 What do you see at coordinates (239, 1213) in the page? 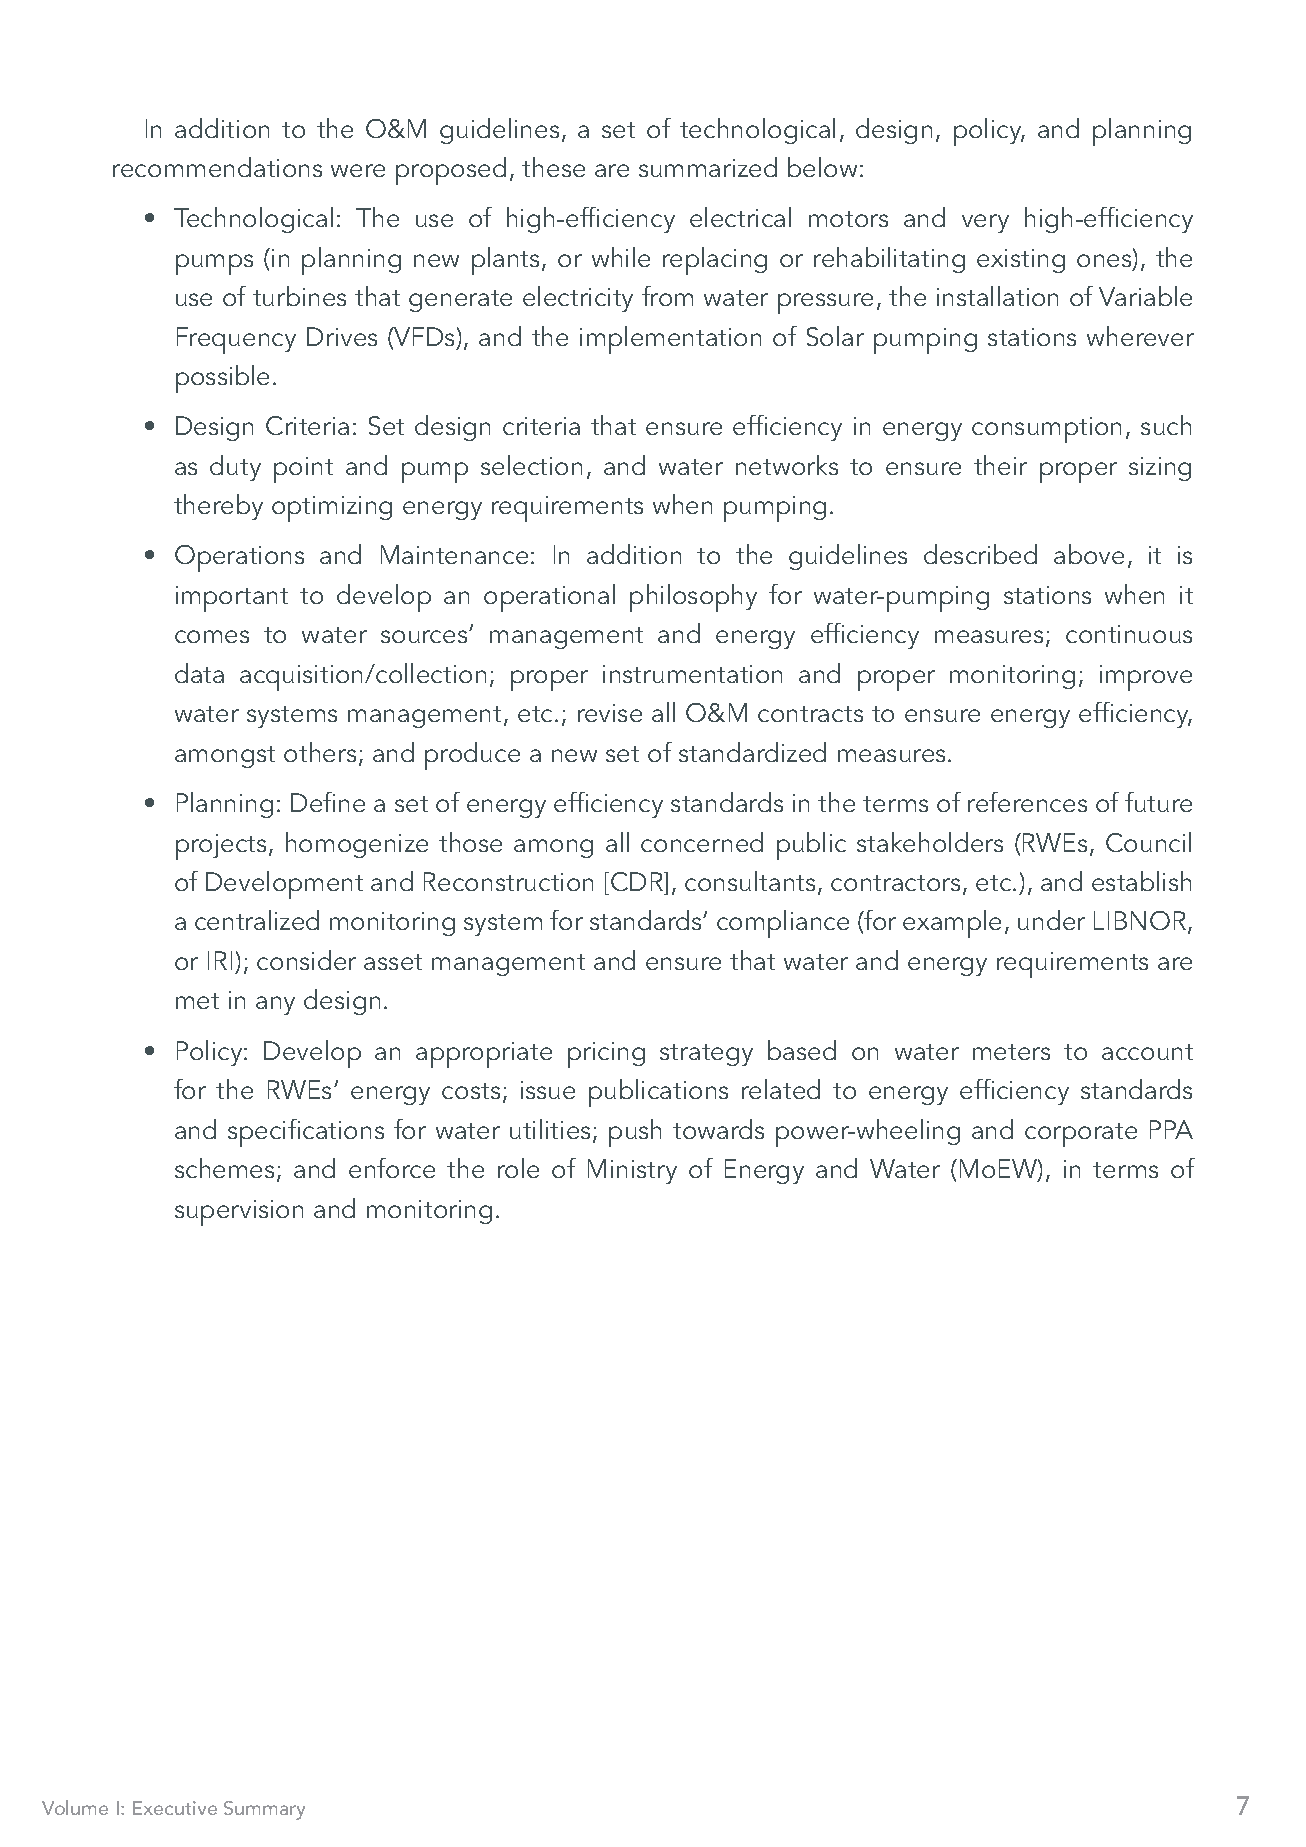
I see `supervision` at bounding box center [239, 1213].
